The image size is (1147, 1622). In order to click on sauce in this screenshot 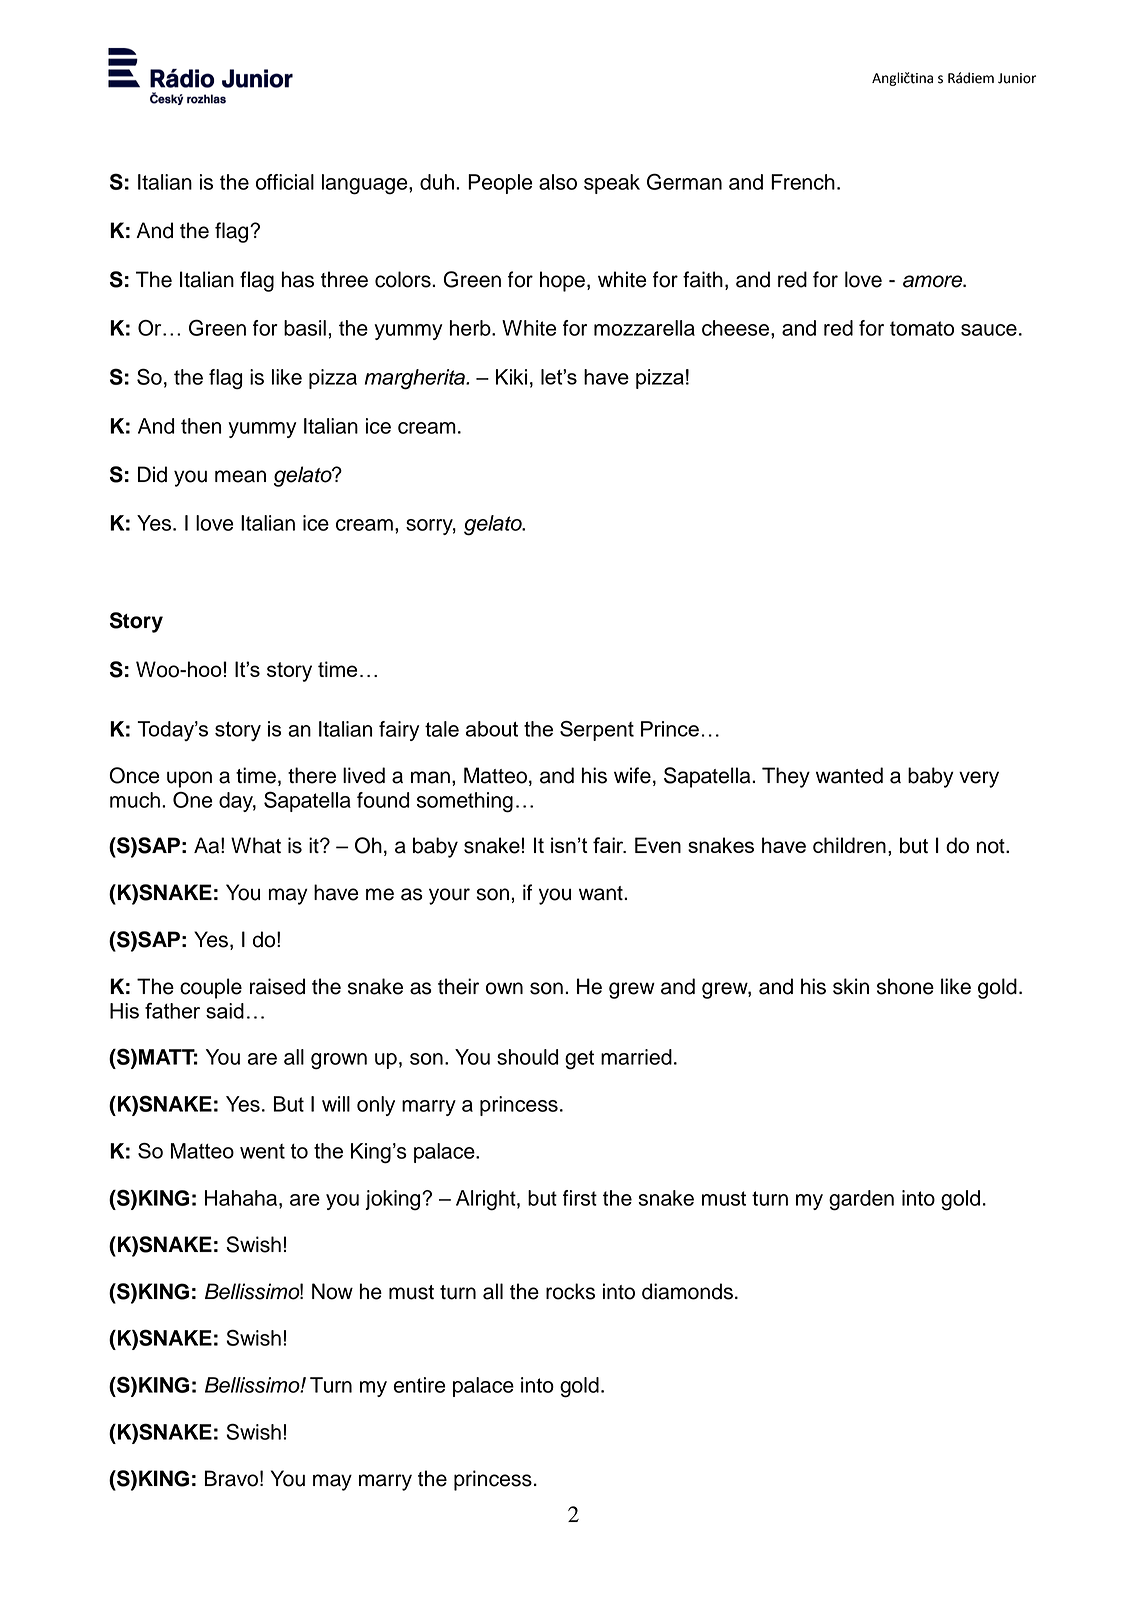, I will do `click(989, 330)`.
